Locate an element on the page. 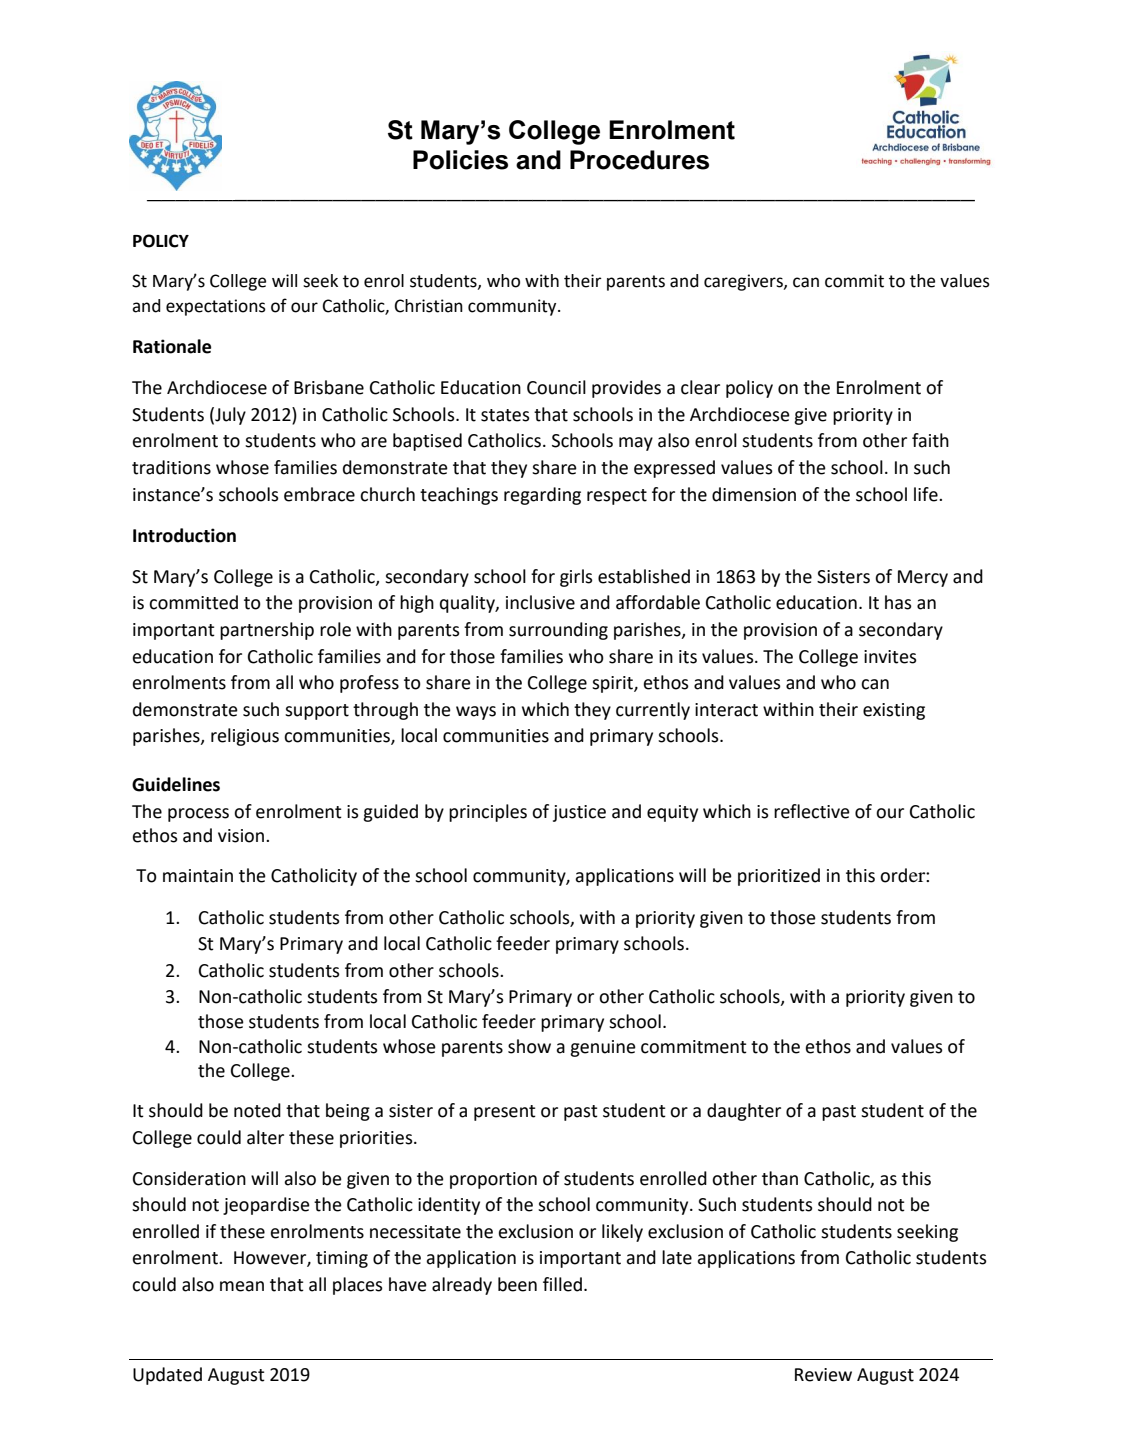  maintain is located at coordinates (198, 876).
